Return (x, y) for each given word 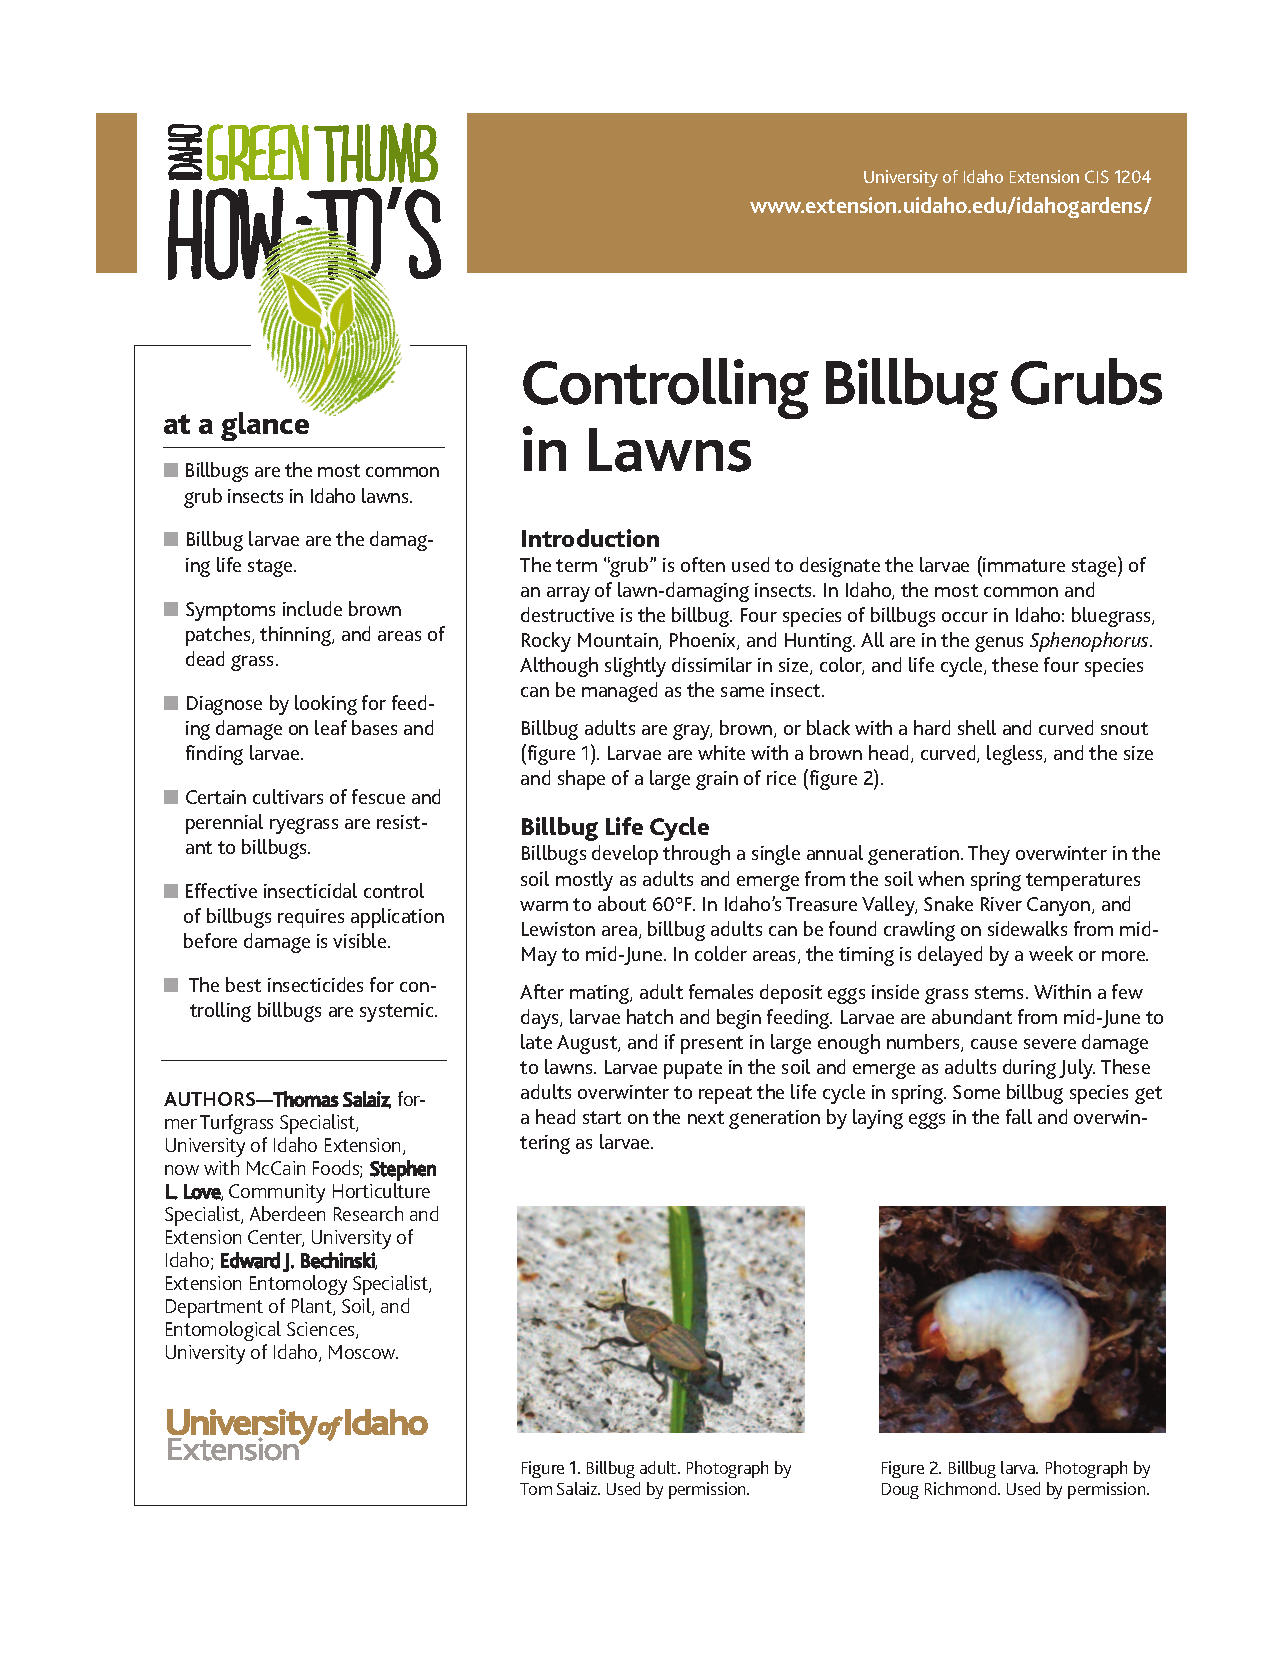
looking (326, 705)
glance (265, 426)
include (312, 608)
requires (311, 918)
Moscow (363, 1352)
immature (1024, 565)
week (1051, 953)
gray (692, 732)
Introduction (590, 538)
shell (977, 727)
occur (965, 617)
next (706, 1117)
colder (721, 953)
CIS (1097, 176)
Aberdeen (287, 1213)
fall (1019, 1116)
